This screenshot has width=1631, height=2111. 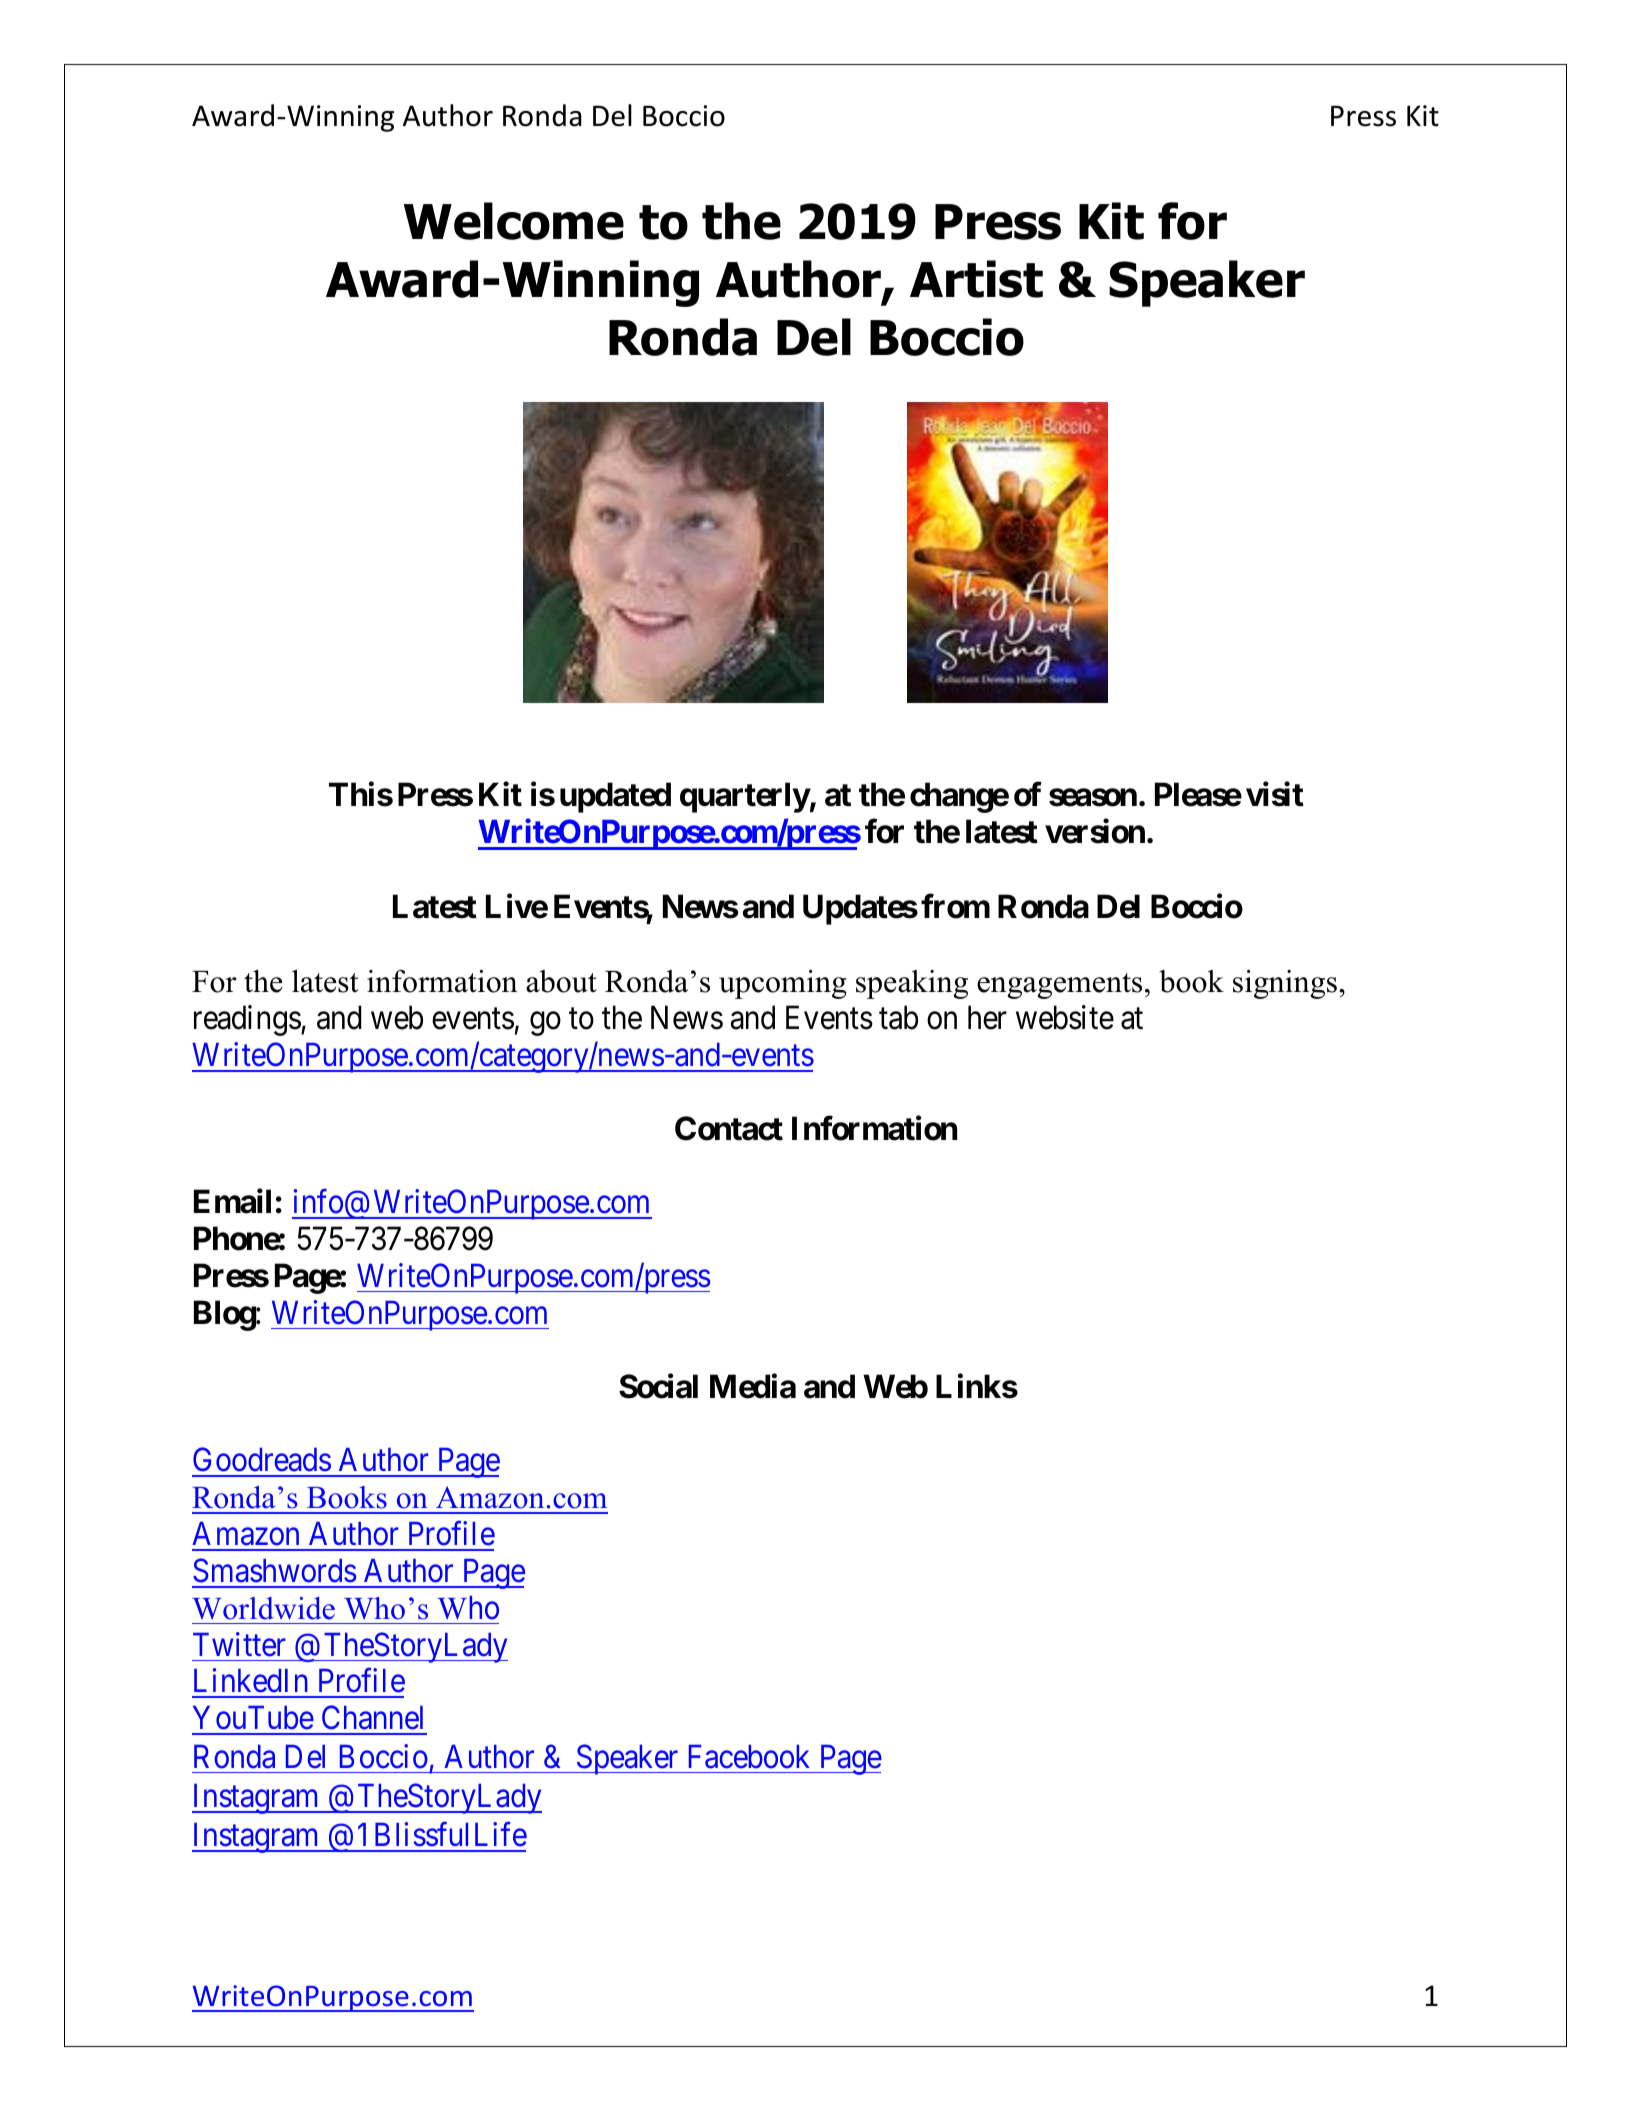 What do you see at coordinates (1093, 798) in the screenshot?
I see `season` at bounding box center [1093, 798].
